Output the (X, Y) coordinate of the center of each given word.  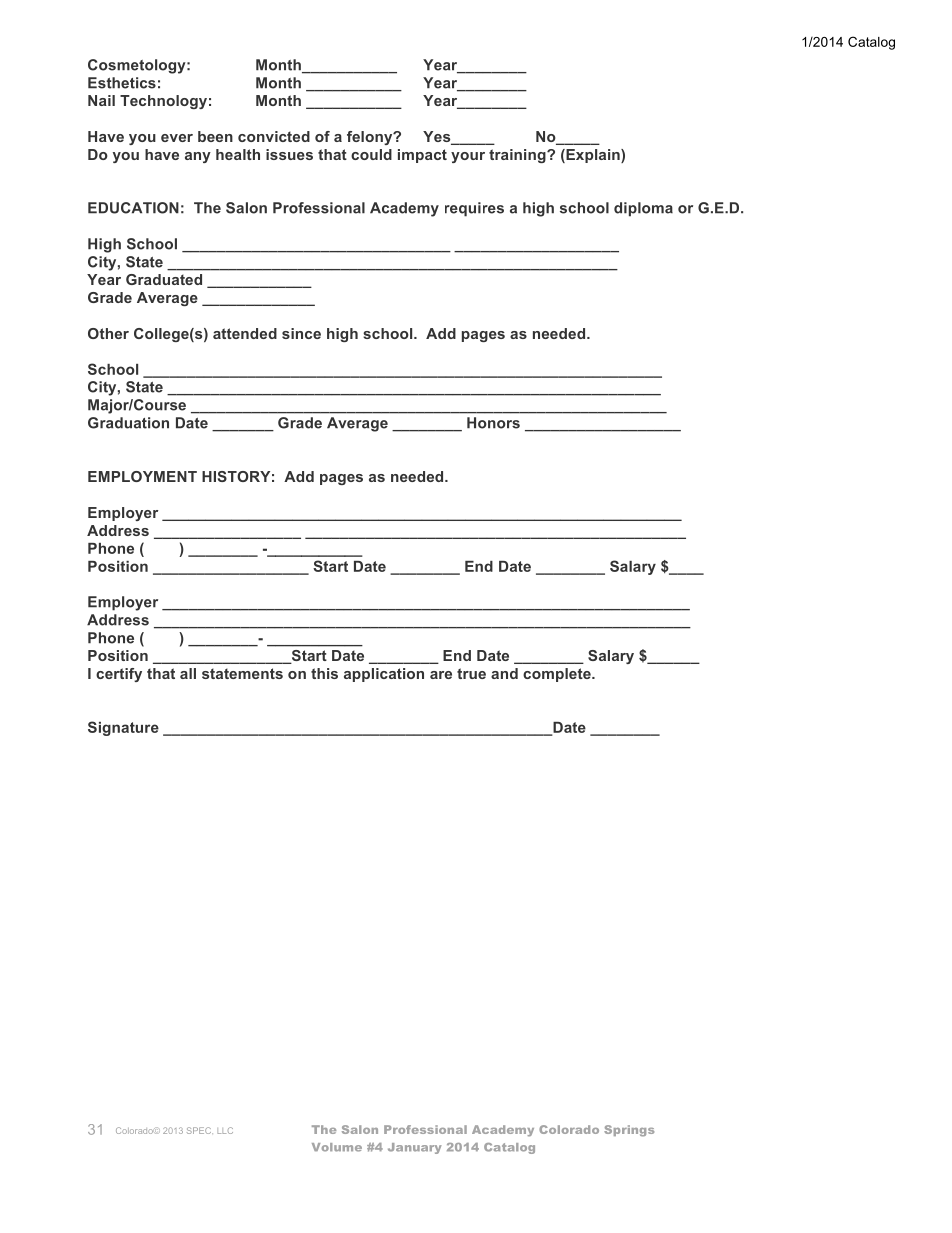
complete (558, 675)
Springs (629, 1131)
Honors (493, 423)
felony (371, 138)
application (384, 675)
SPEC (200, 1130)
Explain (593, 156)
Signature (123, 728)
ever (177, 138)
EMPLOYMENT (142, 476)
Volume (337, 1147)
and (504, 673)
